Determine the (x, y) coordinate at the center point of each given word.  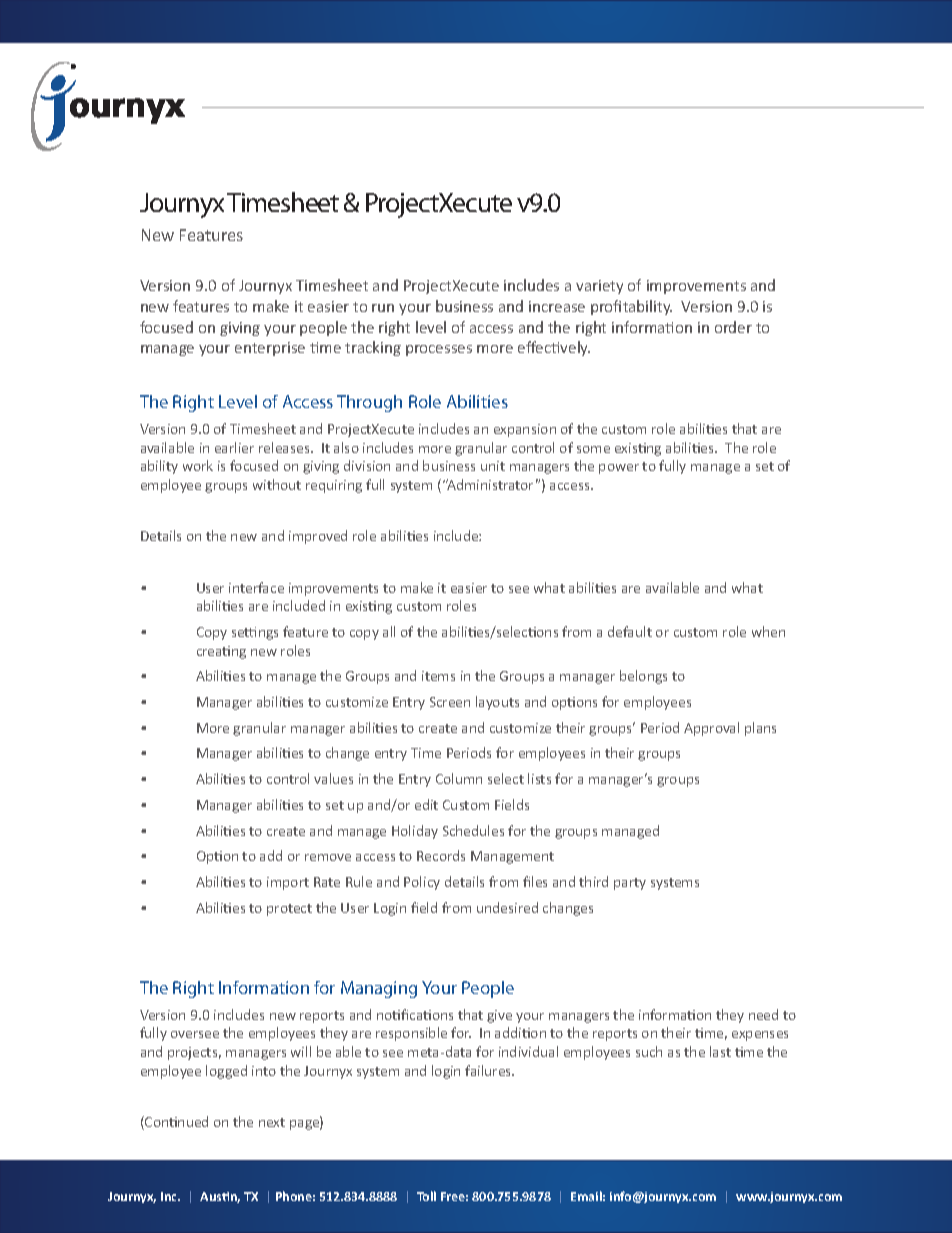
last (720, 1051)
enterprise (270, 349)
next (272, 1122)
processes (439, 350)
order (733, 327)
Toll (426, 1196)
